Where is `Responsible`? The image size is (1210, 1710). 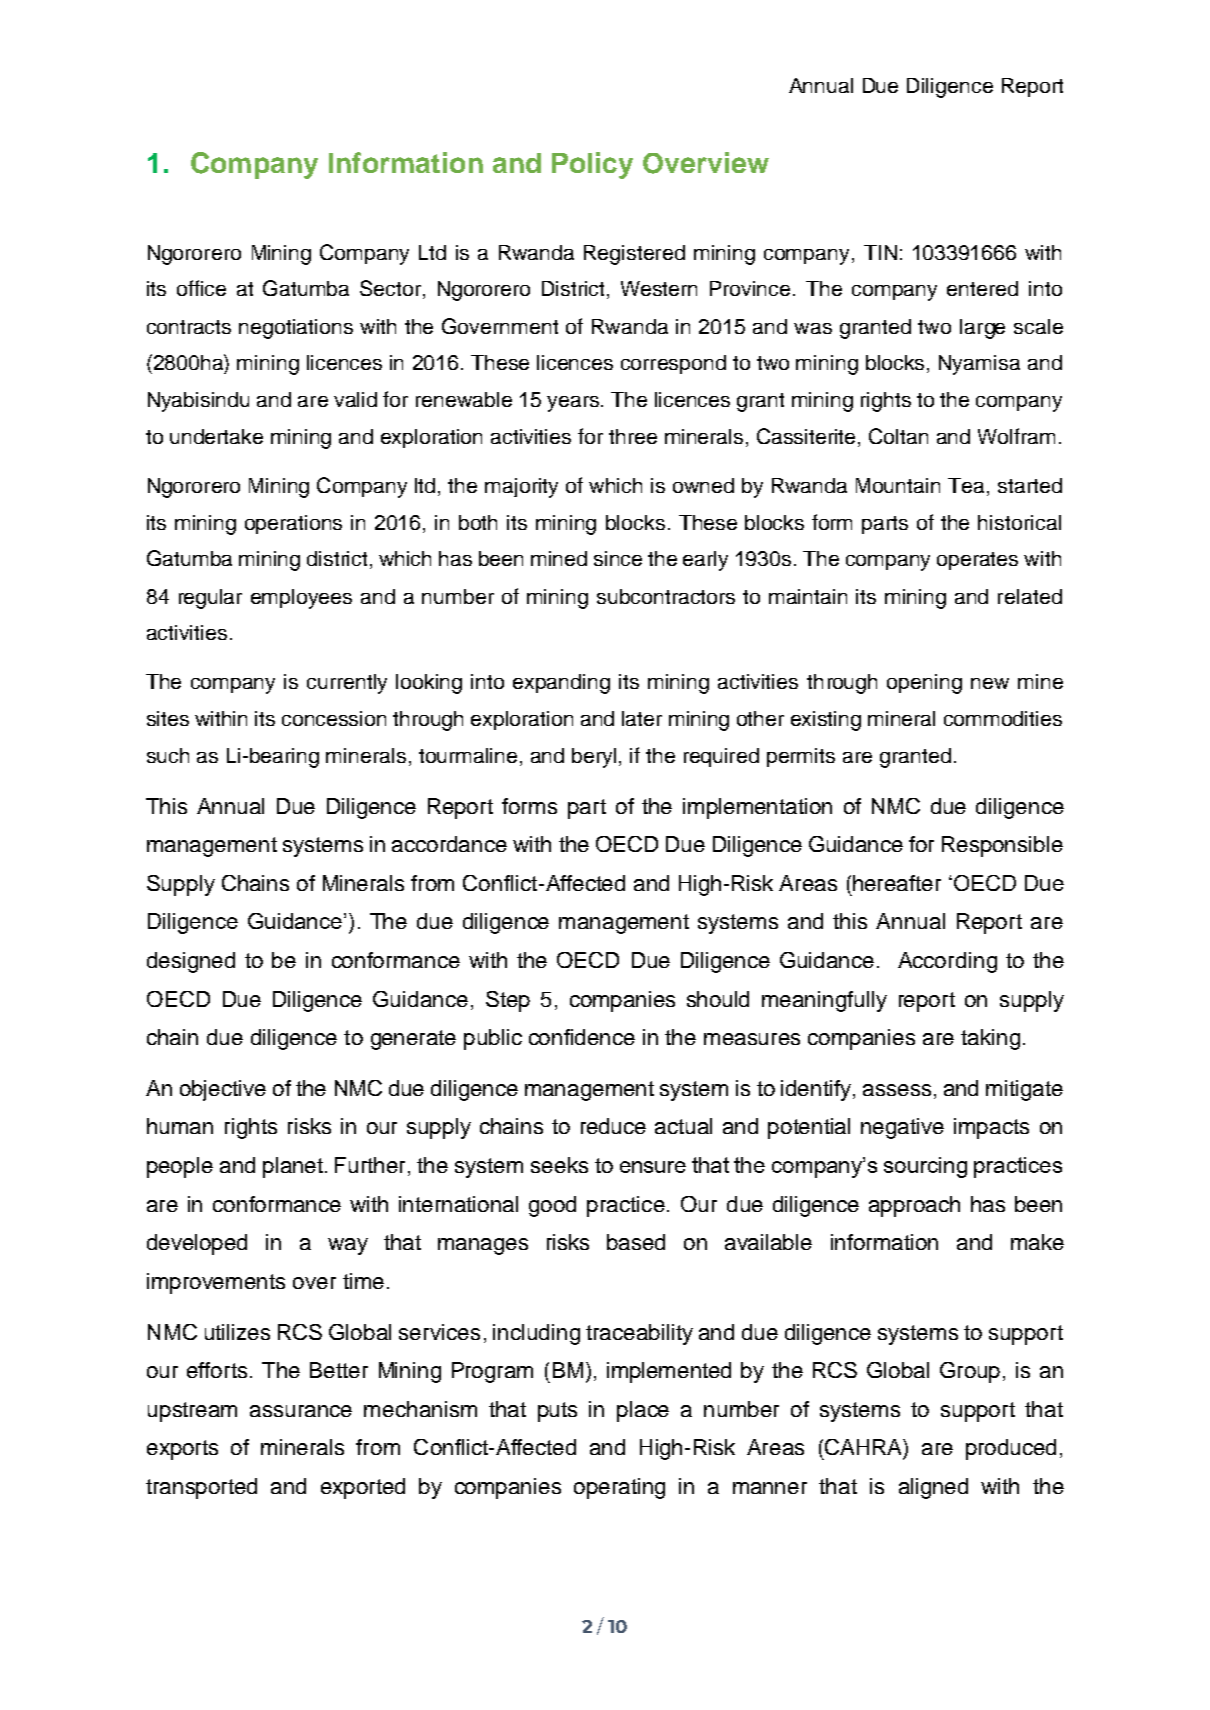 Responsible is located at coordinates (1002, 846).
